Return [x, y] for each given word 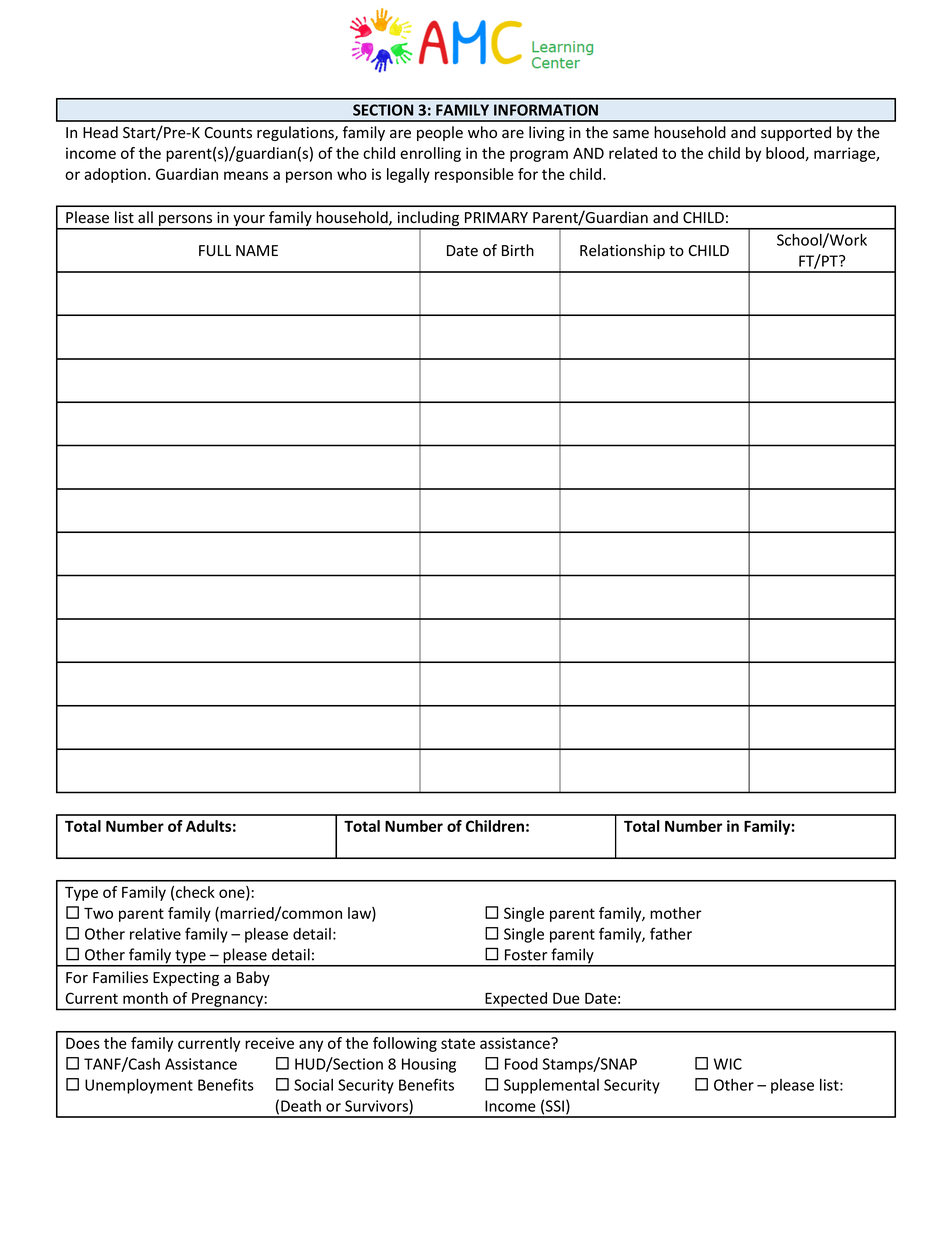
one [233, 894]
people [440, 133]
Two [98, 913]
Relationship [622, 251]
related [633, 153]
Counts [228, 133]
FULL [215, 250]
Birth [518, 250]
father [671, 933]
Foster [526, 955]
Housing [429, 1065]
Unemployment [139, 1086]
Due [566, 998]
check [195, 892]
